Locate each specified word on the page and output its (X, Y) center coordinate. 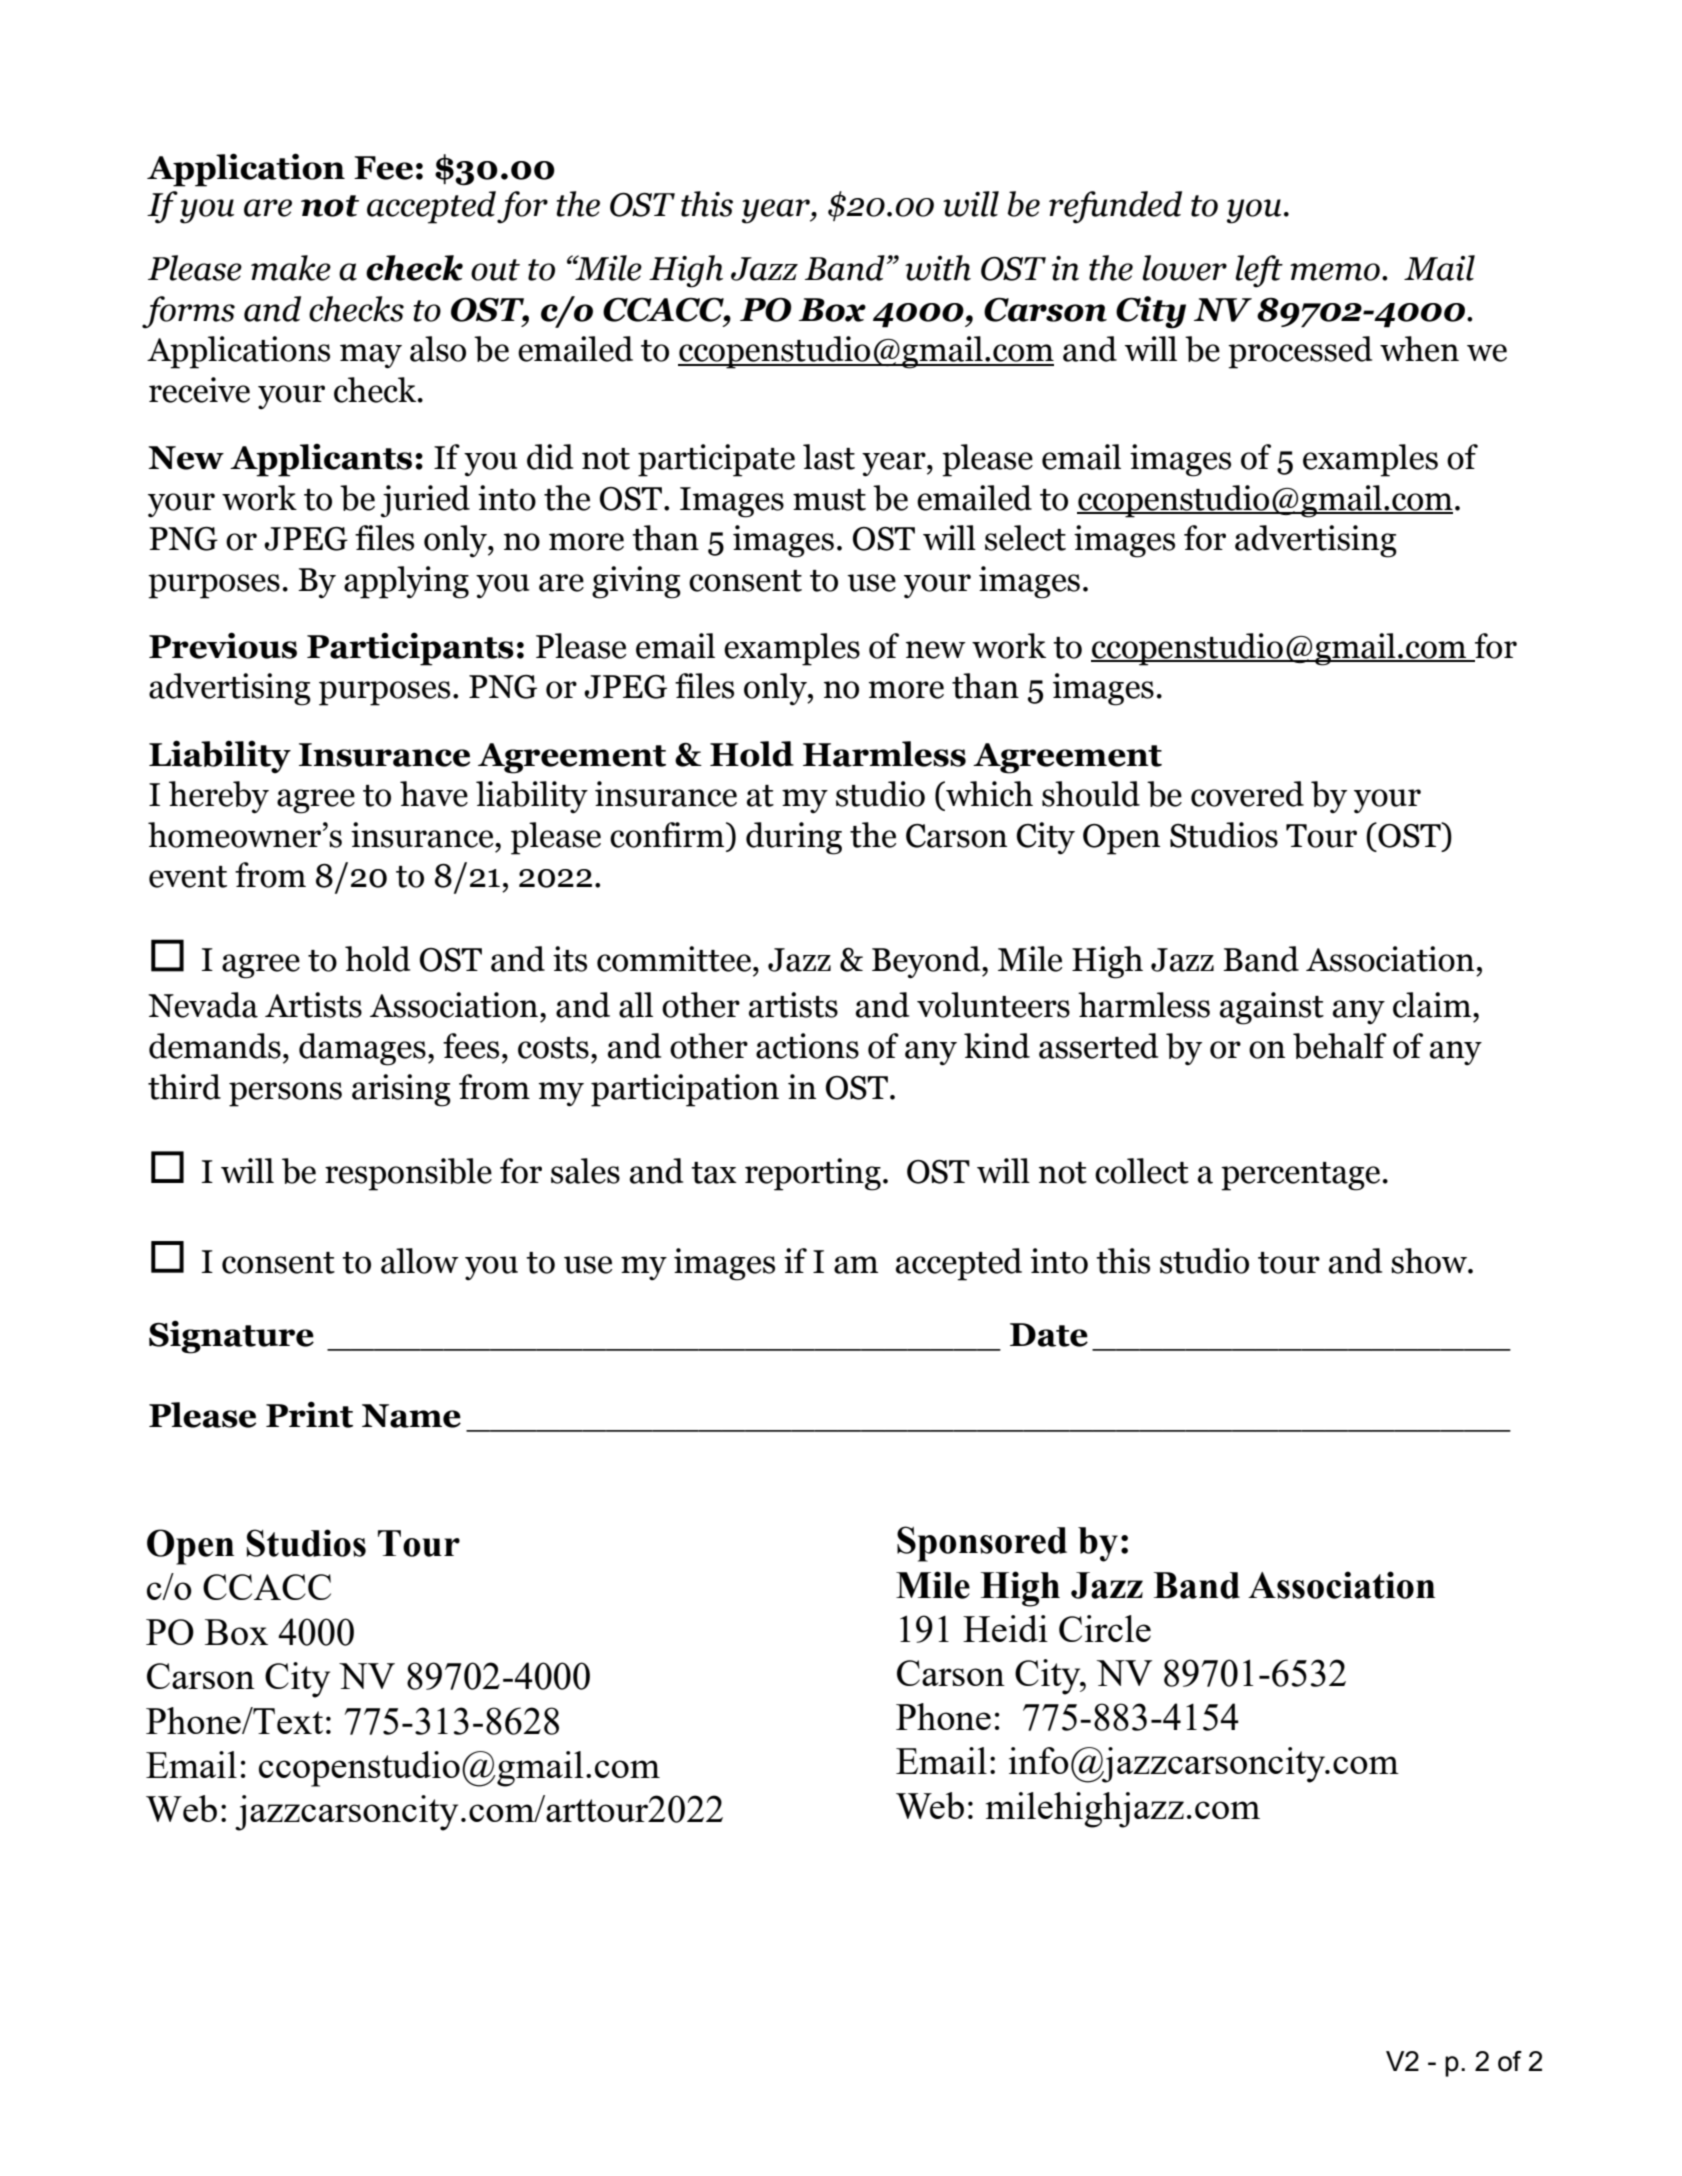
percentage (1300, 1176)
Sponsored (982, 1544)
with (938, 268)
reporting (813, 1174)
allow (420, 1261)
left (1259, 271)
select (1025, 538)
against (1272, 1008)
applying (406, 582)
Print (309, 1414)
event (188, 877)
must (829, 500)
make (291, 268)
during (794, 838)
